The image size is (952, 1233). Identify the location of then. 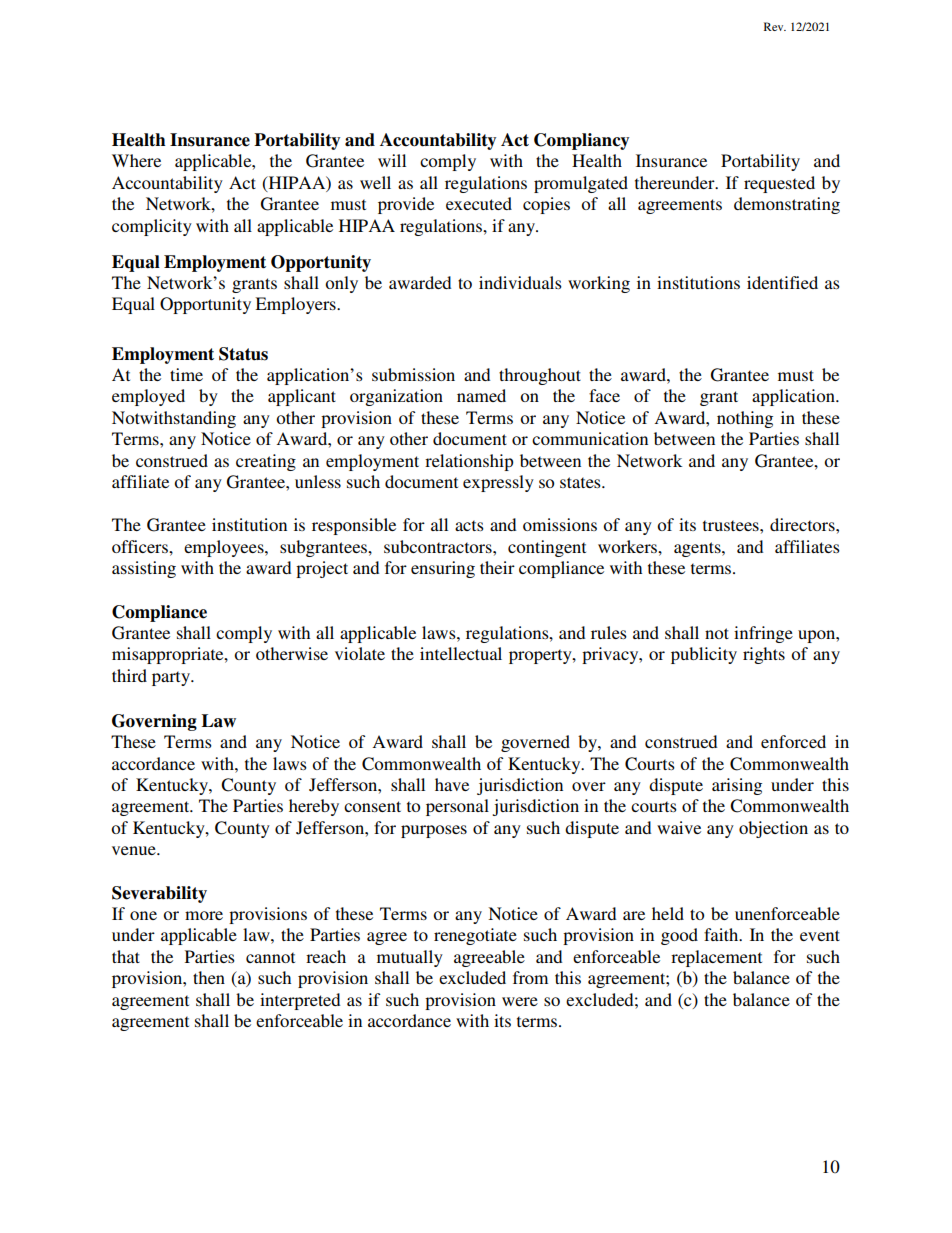
(209, 977).
